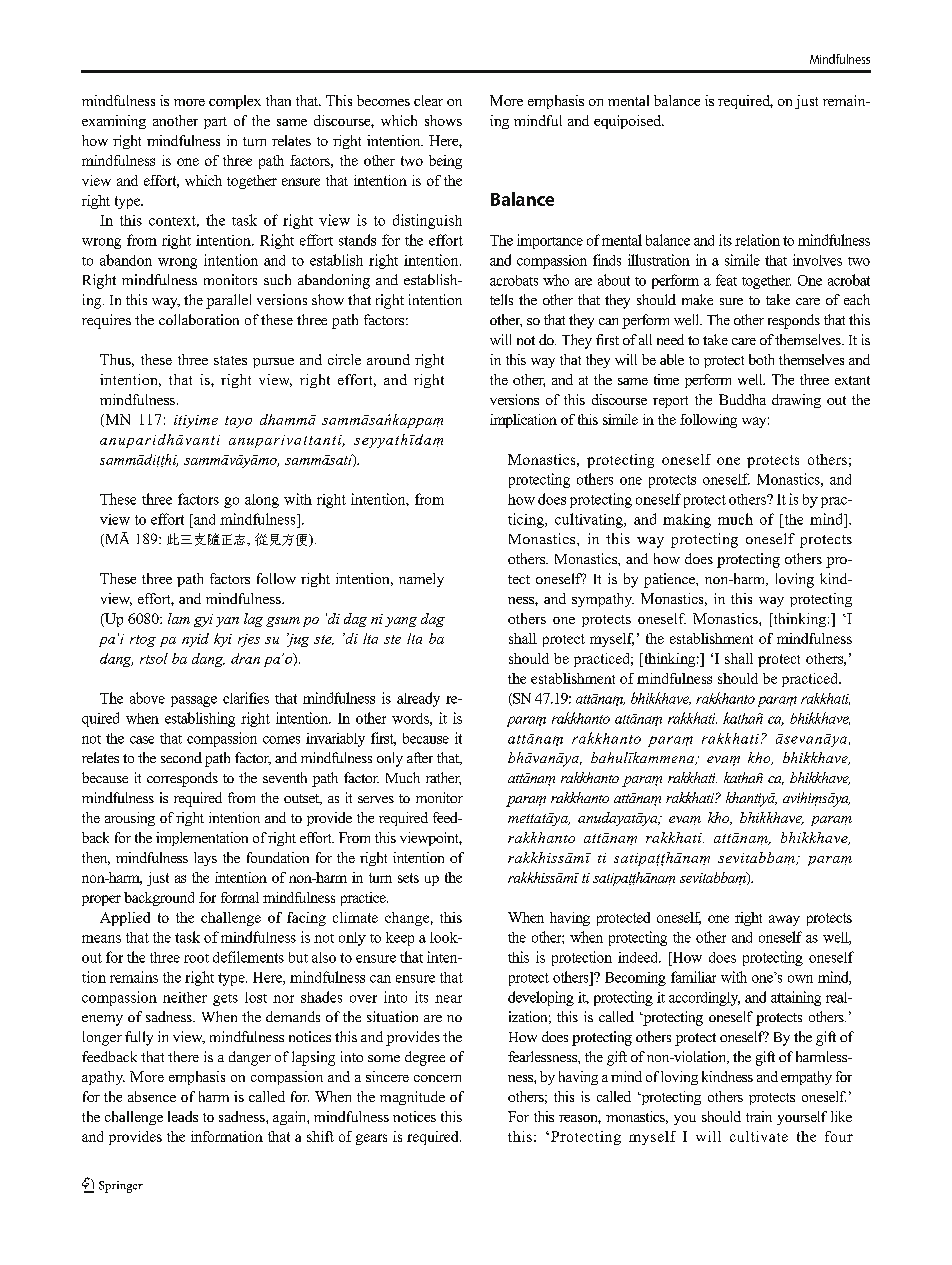 This page has height=1265, width=952. Describe the element at coordinates (401, 622) in the page. I see `yang` at that location.
